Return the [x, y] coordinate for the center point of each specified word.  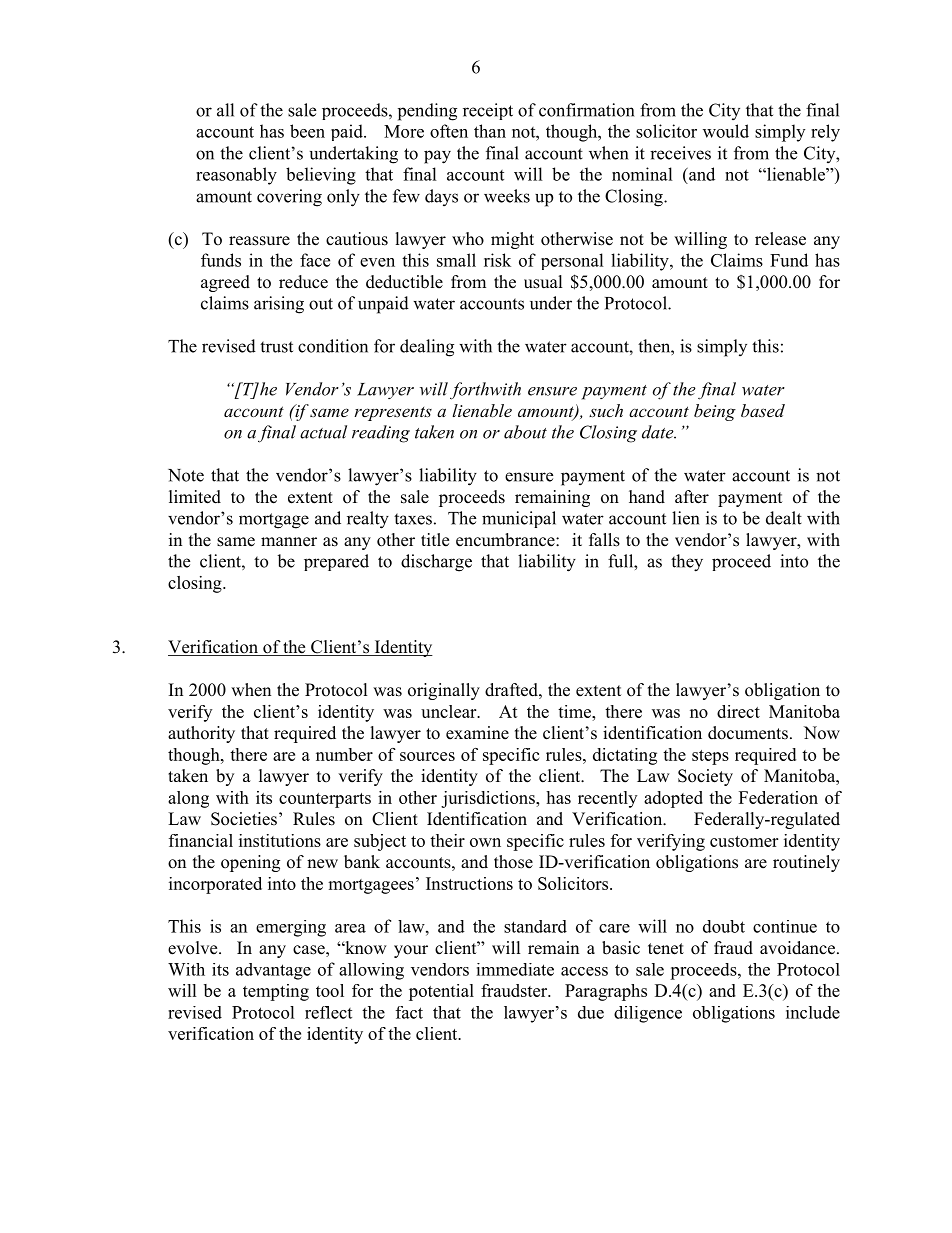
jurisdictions [489, 799]
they [687, 563]
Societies [244, 819]
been [307, 131]
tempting [276, 992]
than [490, 131]
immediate [515, 969]
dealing [427, 348]
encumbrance [506, 540]
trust [276, 347]
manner [289, 542]
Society [705, 777]
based [763, 410]
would [726, 131]
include [813, 1012]
